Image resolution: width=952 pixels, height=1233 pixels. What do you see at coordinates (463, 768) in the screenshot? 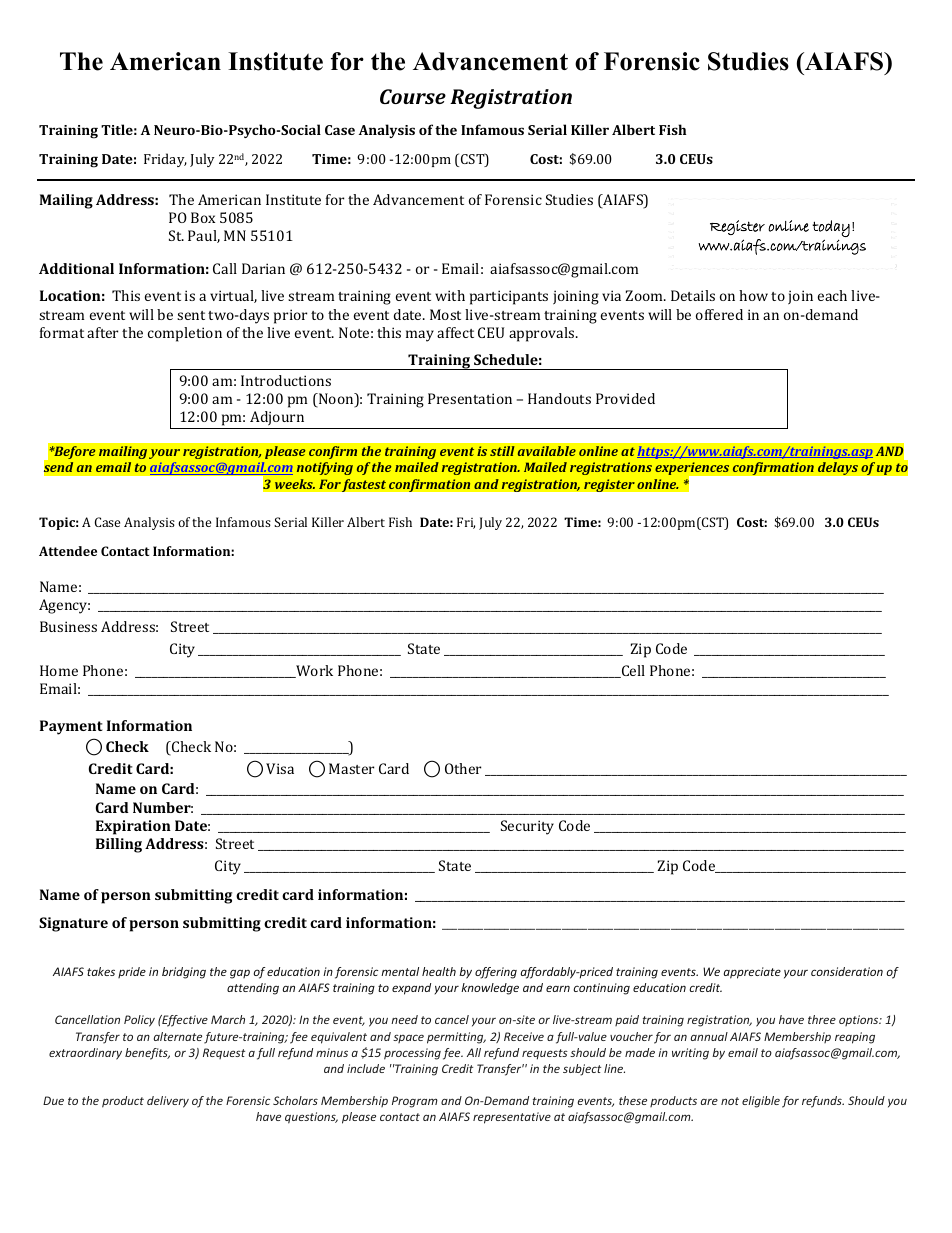
I see `Other` at bounding box center [463, 768].
